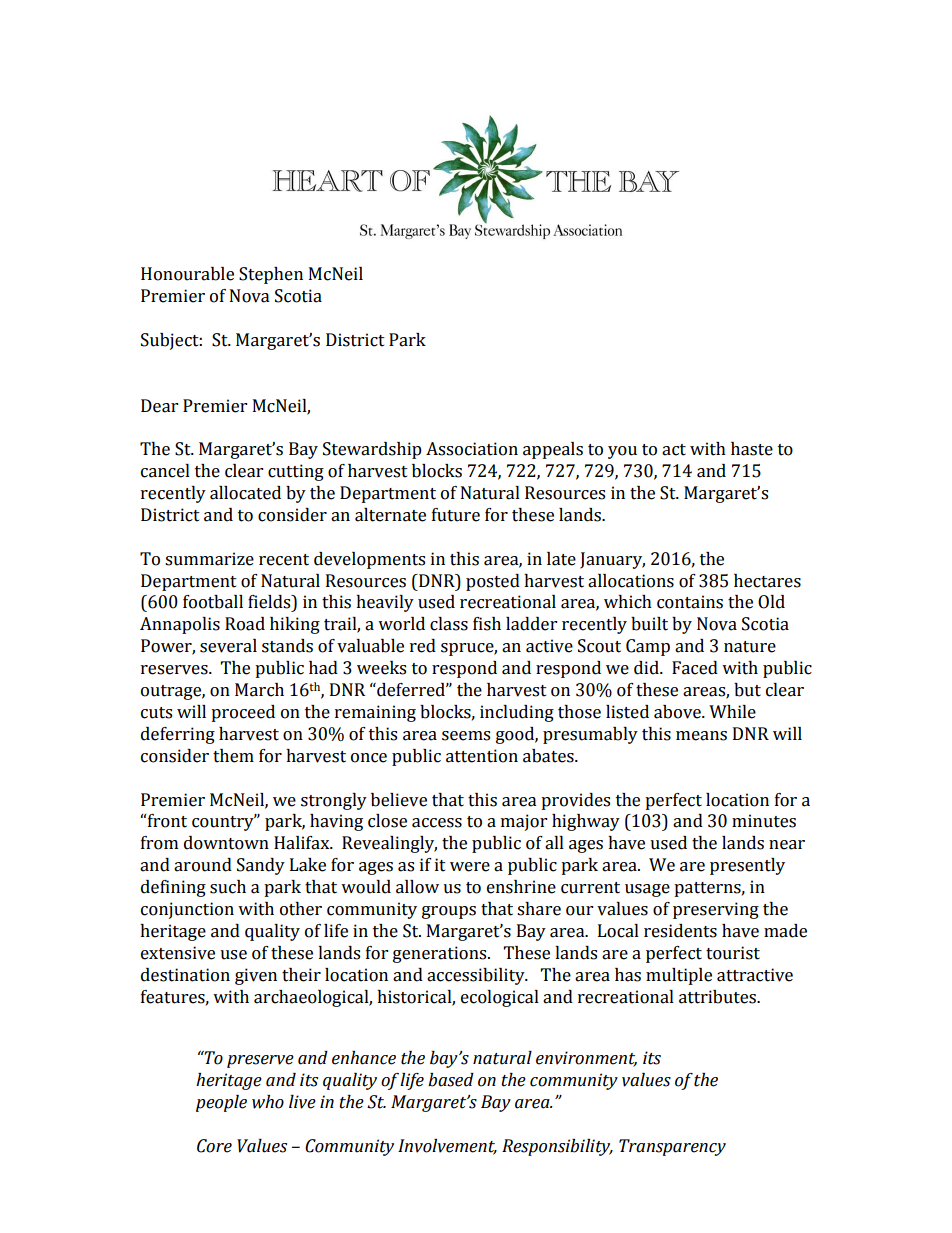 This screenshot has width=952, height=1233. What do you see at coordinates (243, 713) in the screenshot?
I see `proceed` at bounding box center [243, 713].
